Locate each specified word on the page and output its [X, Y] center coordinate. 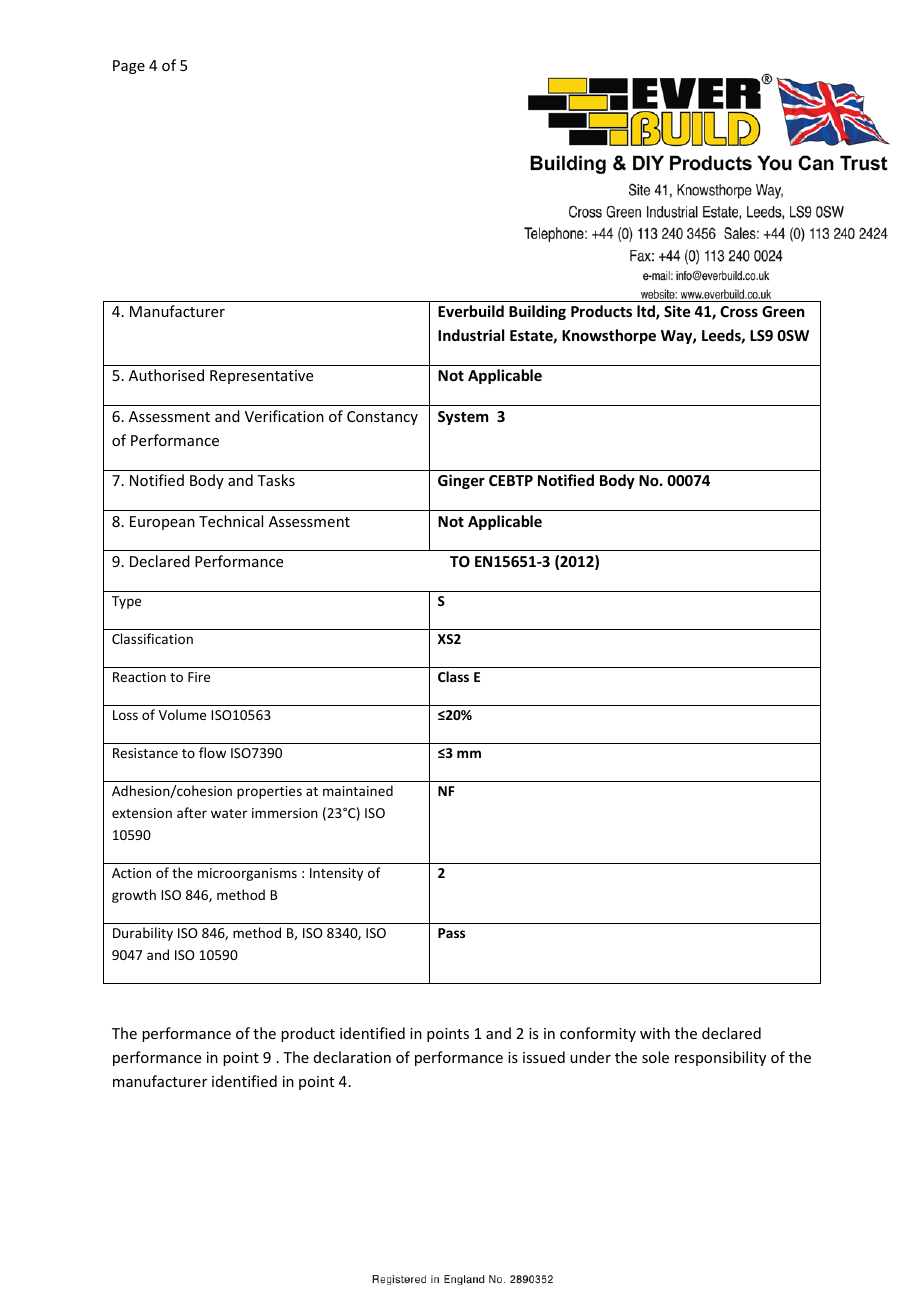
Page [129, 67]
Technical [231, 521]
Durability [143, 934]
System [463, 418]
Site [677, 311]
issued [544, 1057]
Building [537, 312]
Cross [739, 311]
